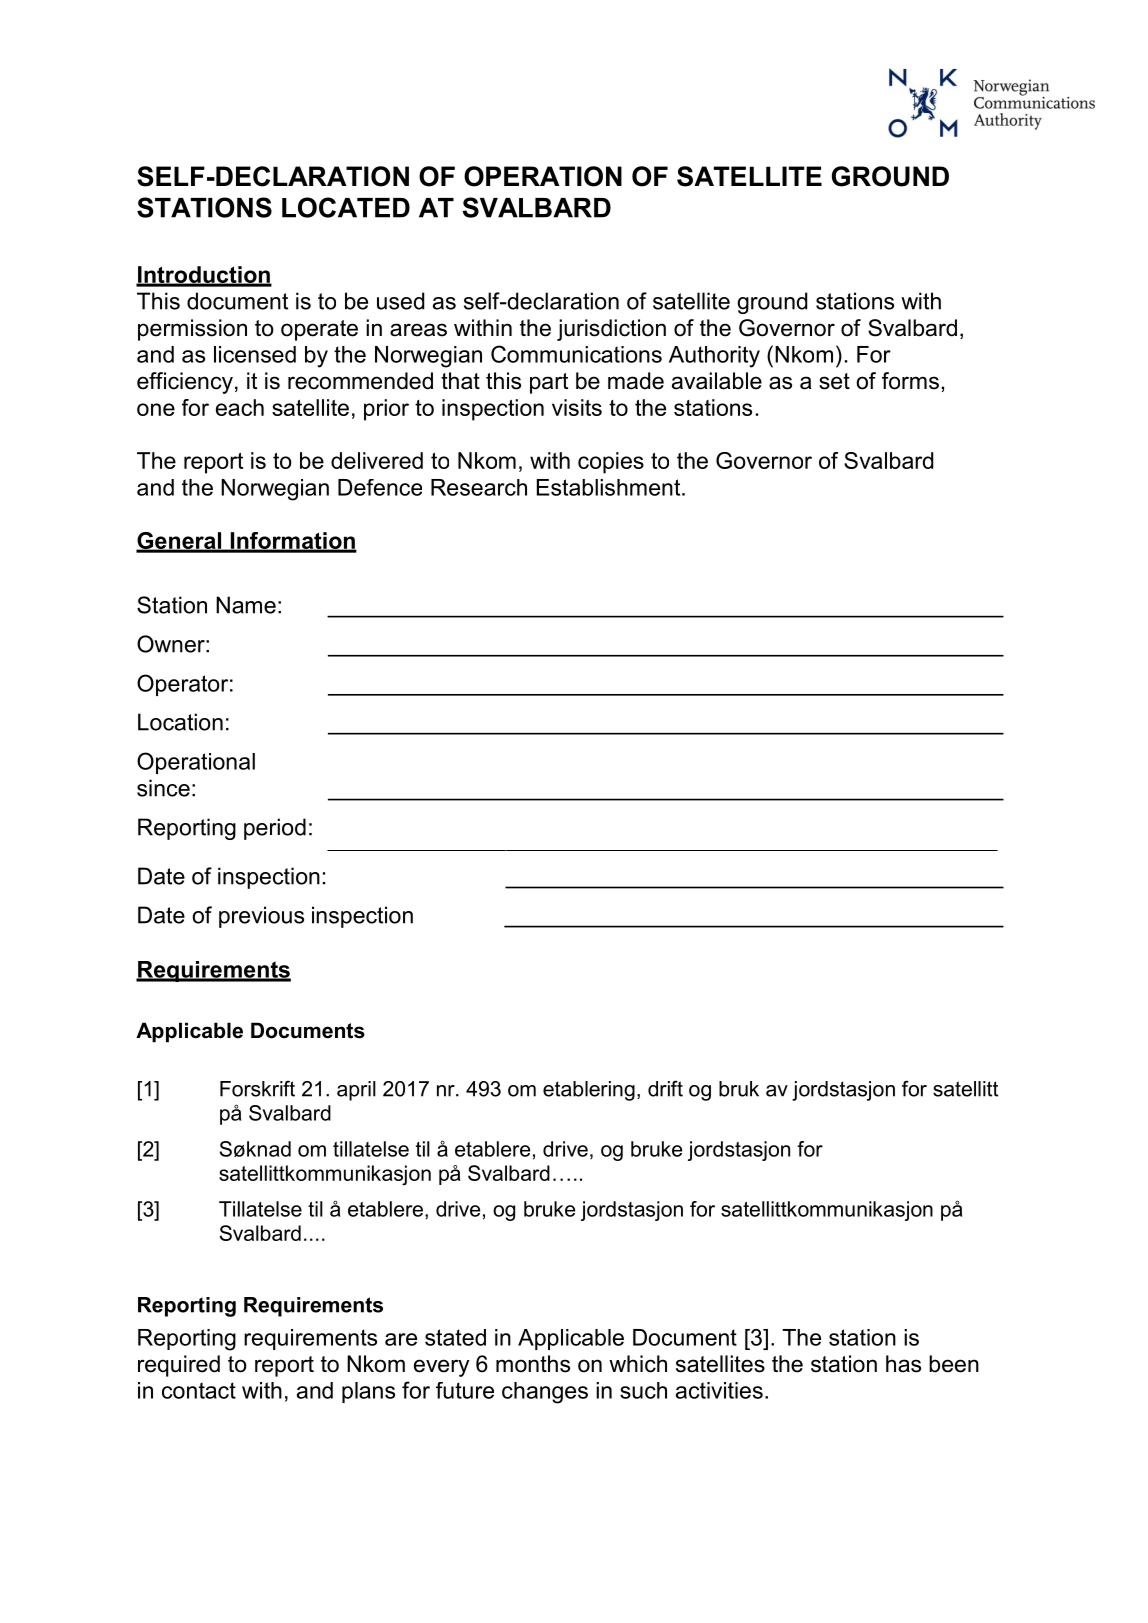 Image resolution: width=1148 pixels, height=1623 pixels. Describe the element at coordinates (199, 1390) in the document. I see `contact` at that location.
